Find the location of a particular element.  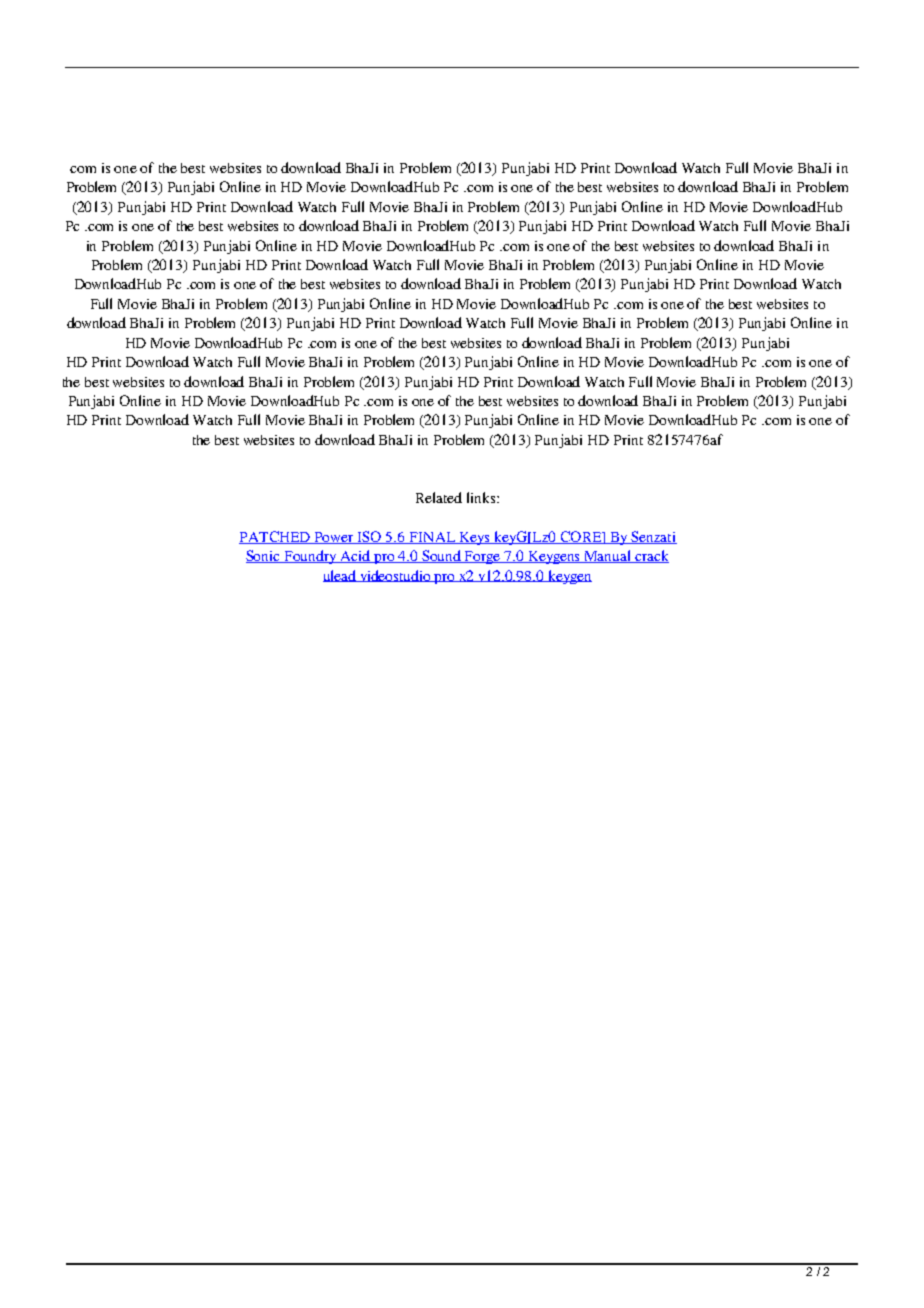

CORE is located at coordinates (581, 537).
